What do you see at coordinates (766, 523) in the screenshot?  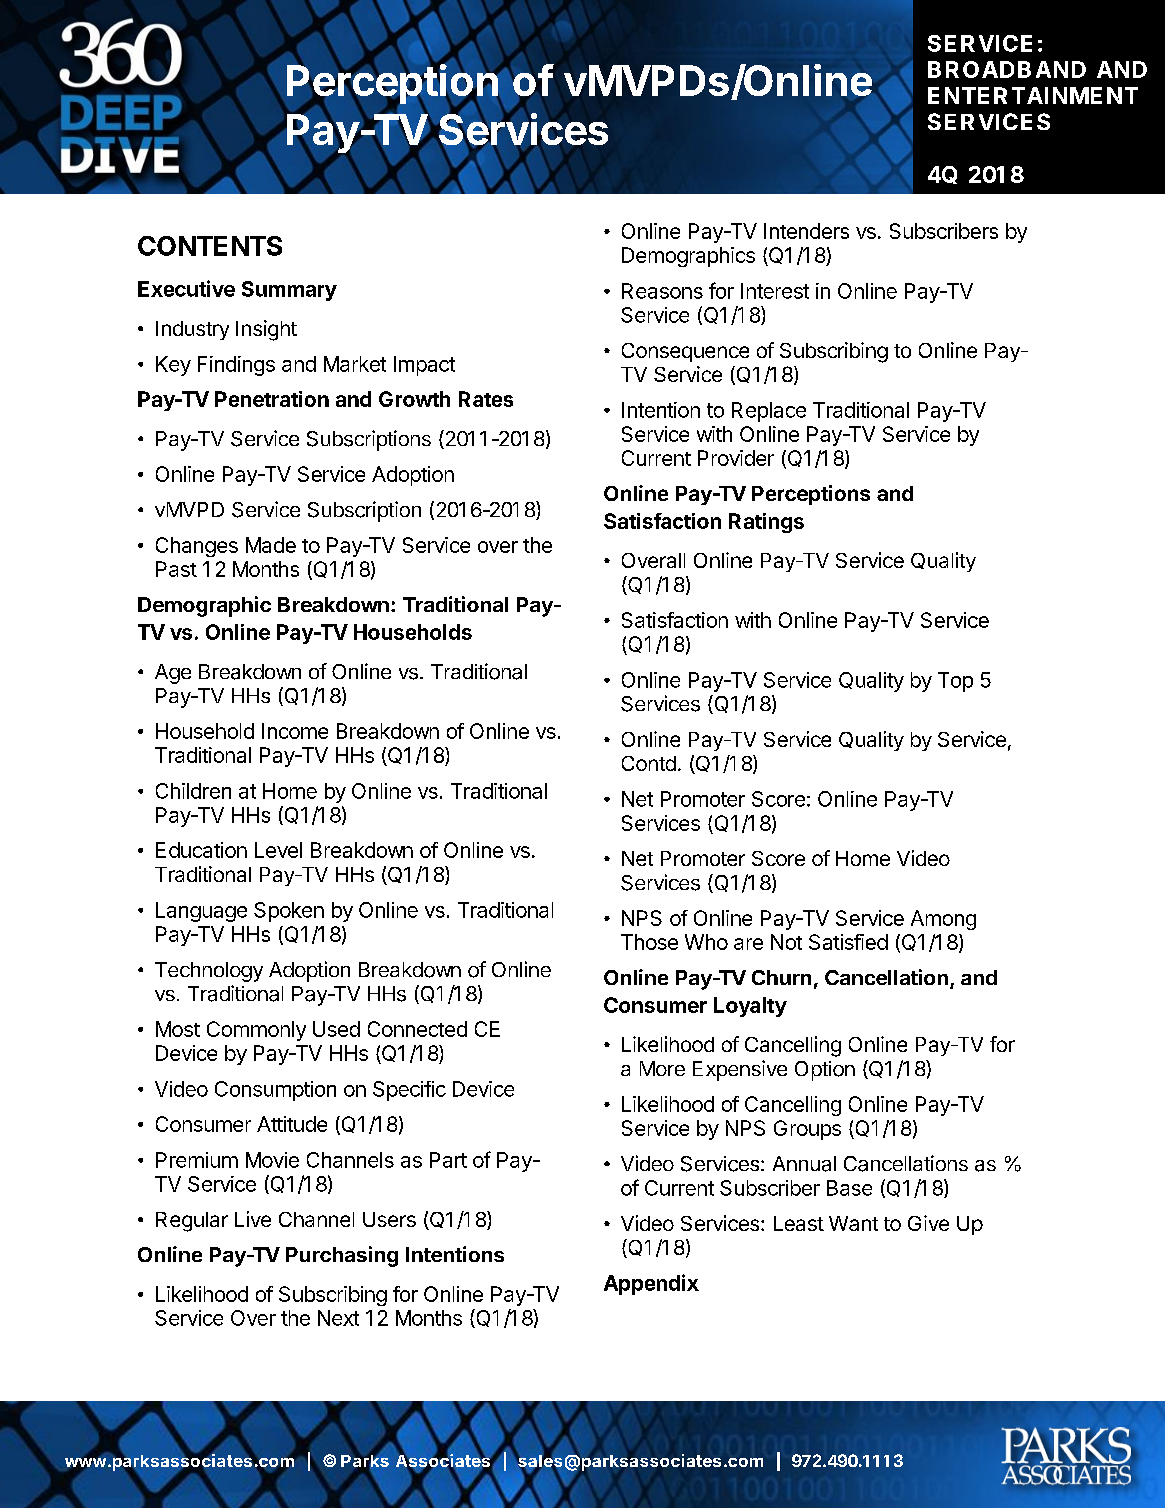 I see `Ratings` at bounding box center [766, 523].
